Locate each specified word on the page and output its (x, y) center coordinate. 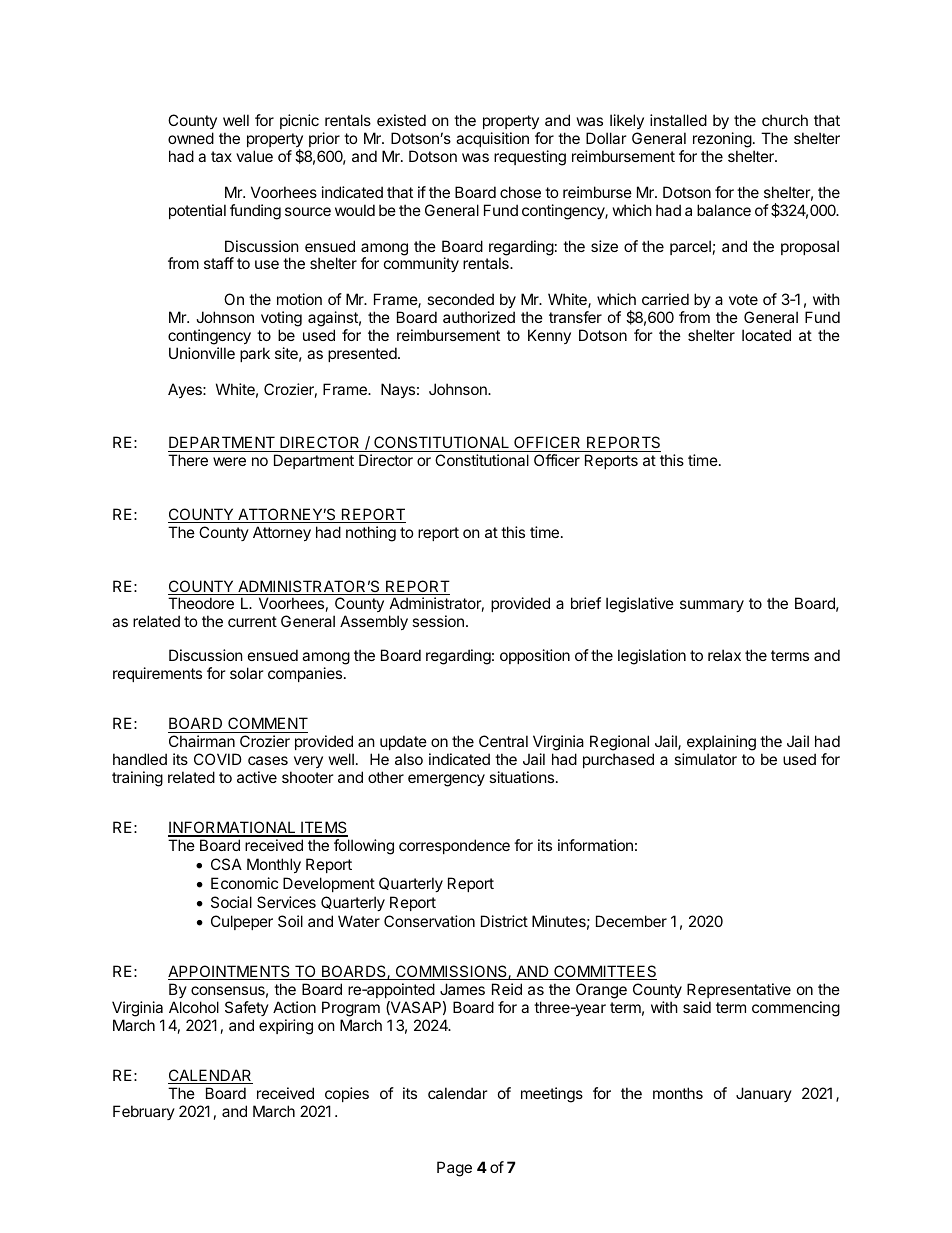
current (252, 621)
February (144, 1112)
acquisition (492, 139)
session (438, 621)
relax (724, 655)
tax (221, 156)
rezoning (722, 140)
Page (454, 1169)
